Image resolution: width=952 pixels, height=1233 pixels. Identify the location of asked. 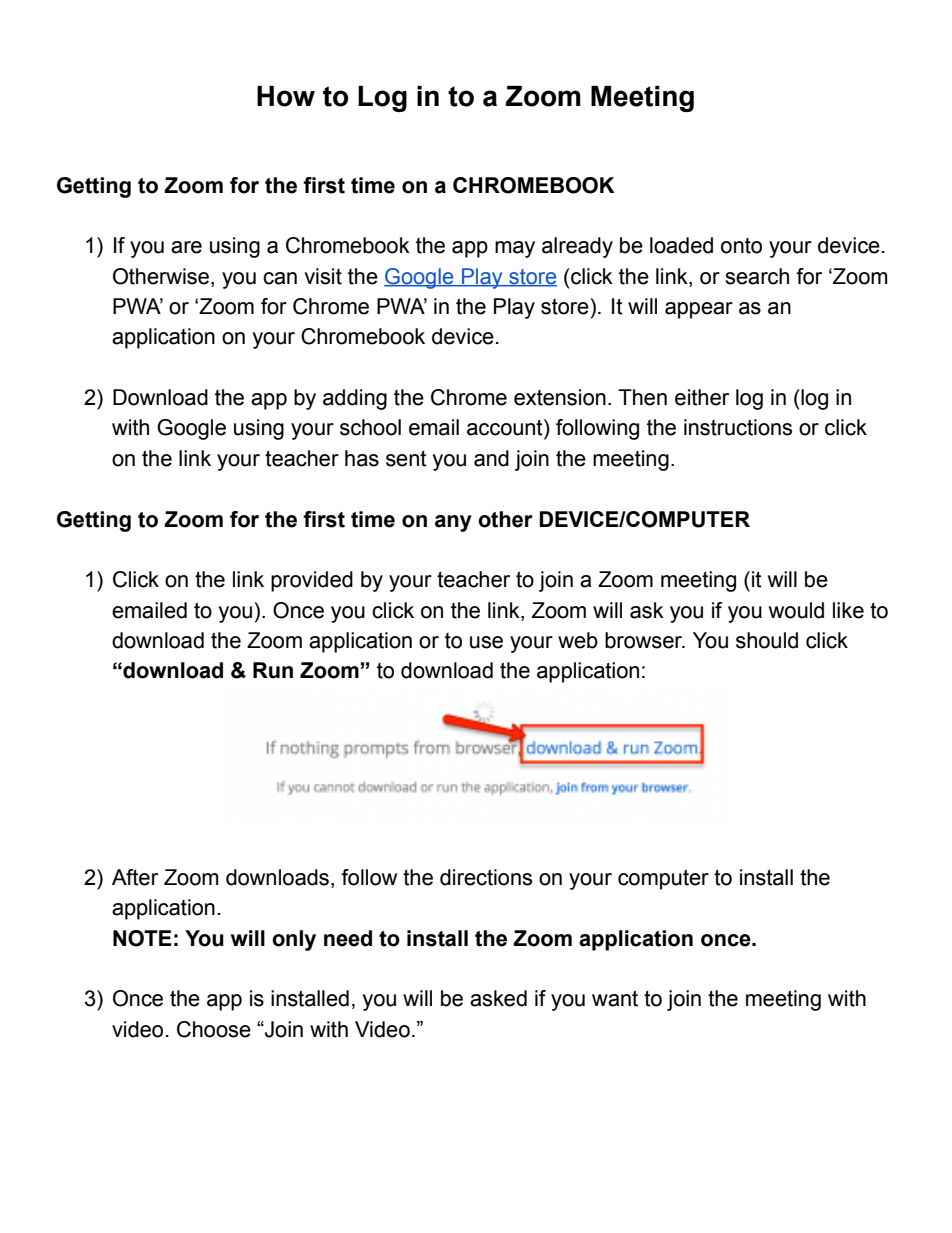
(498, 998).
